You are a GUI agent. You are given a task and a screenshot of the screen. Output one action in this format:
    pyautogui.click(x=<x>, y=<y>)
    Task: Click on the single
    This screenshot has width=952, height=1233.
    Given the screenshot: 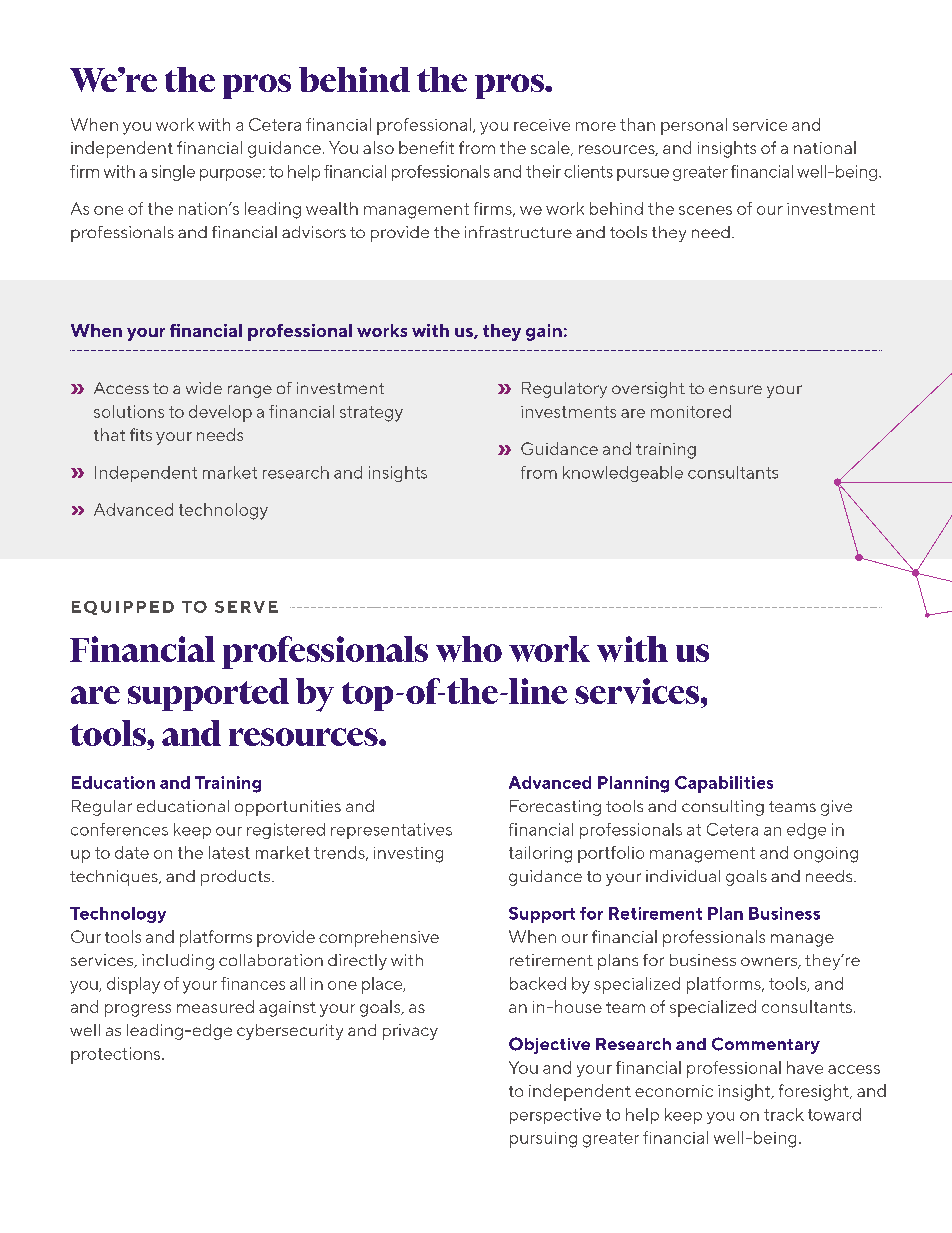 What is the action you would take?
    pyautogui.click(x=173, y=173)
